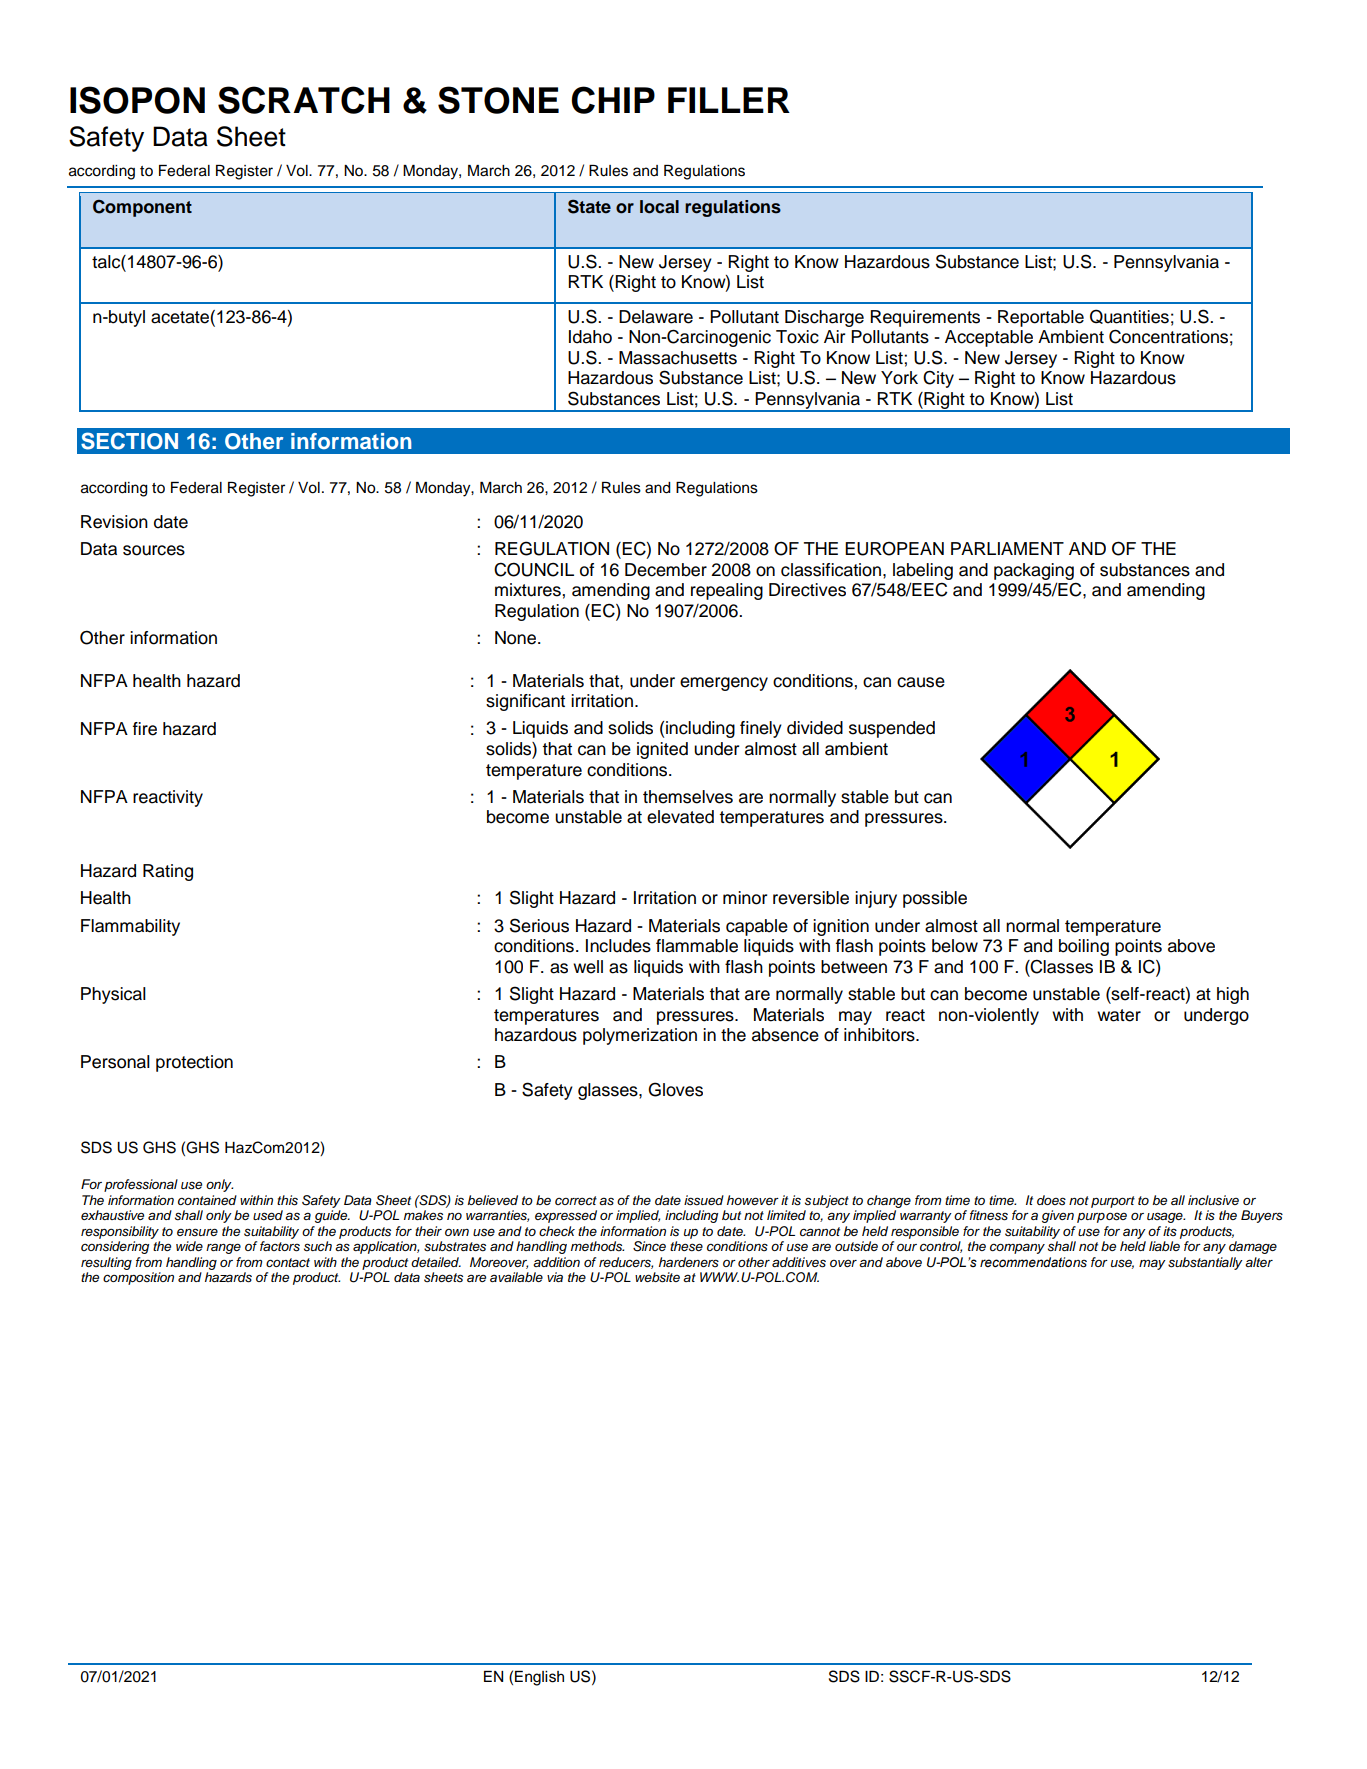 The width and height of the image is (1367, 1769). I want to click on polymerization, so click(640, 1036).
